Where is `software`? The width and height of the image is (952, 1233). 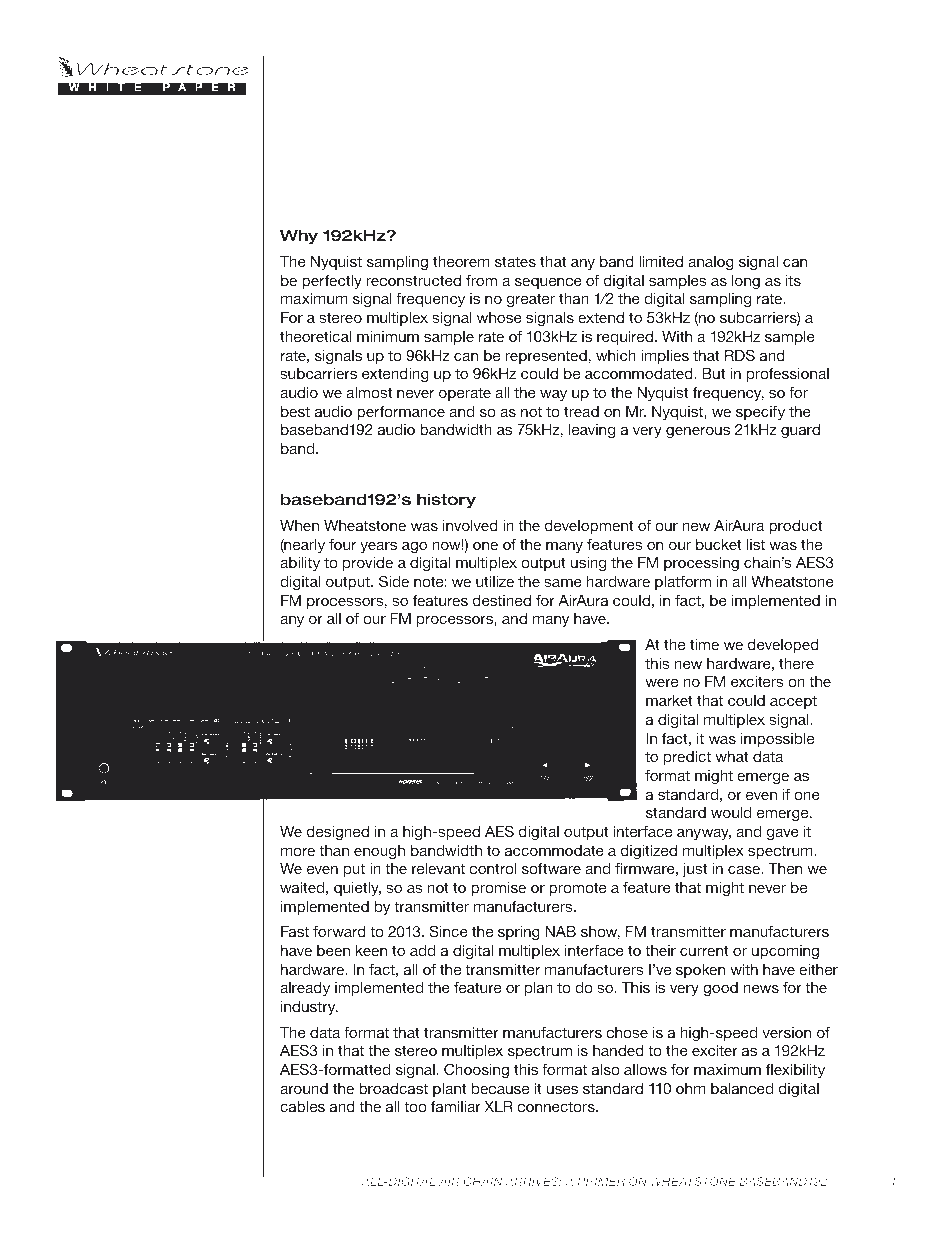
software is located at coordinates (551, 868).
